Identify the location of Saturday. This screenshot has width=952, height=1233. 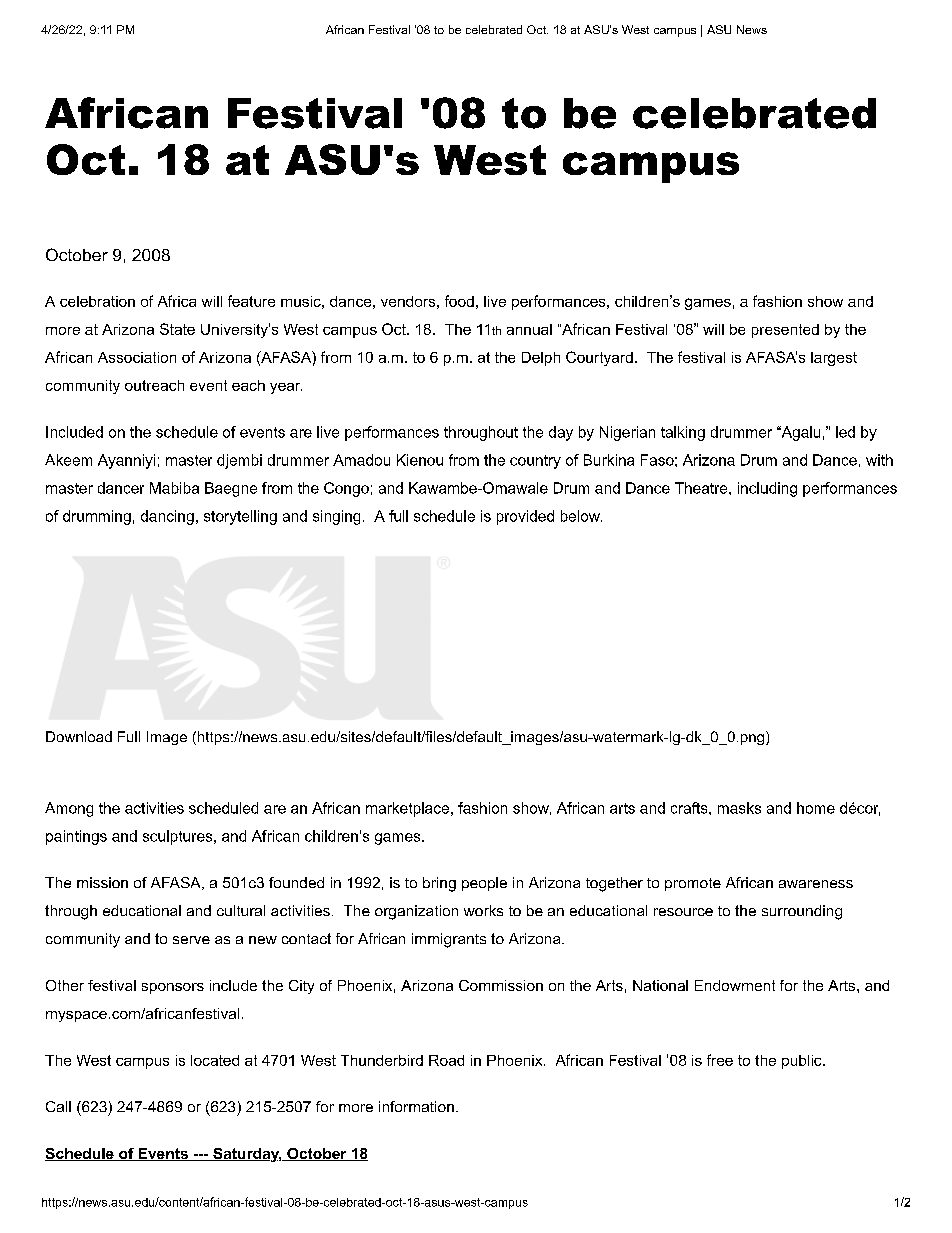
(246, 1155).
